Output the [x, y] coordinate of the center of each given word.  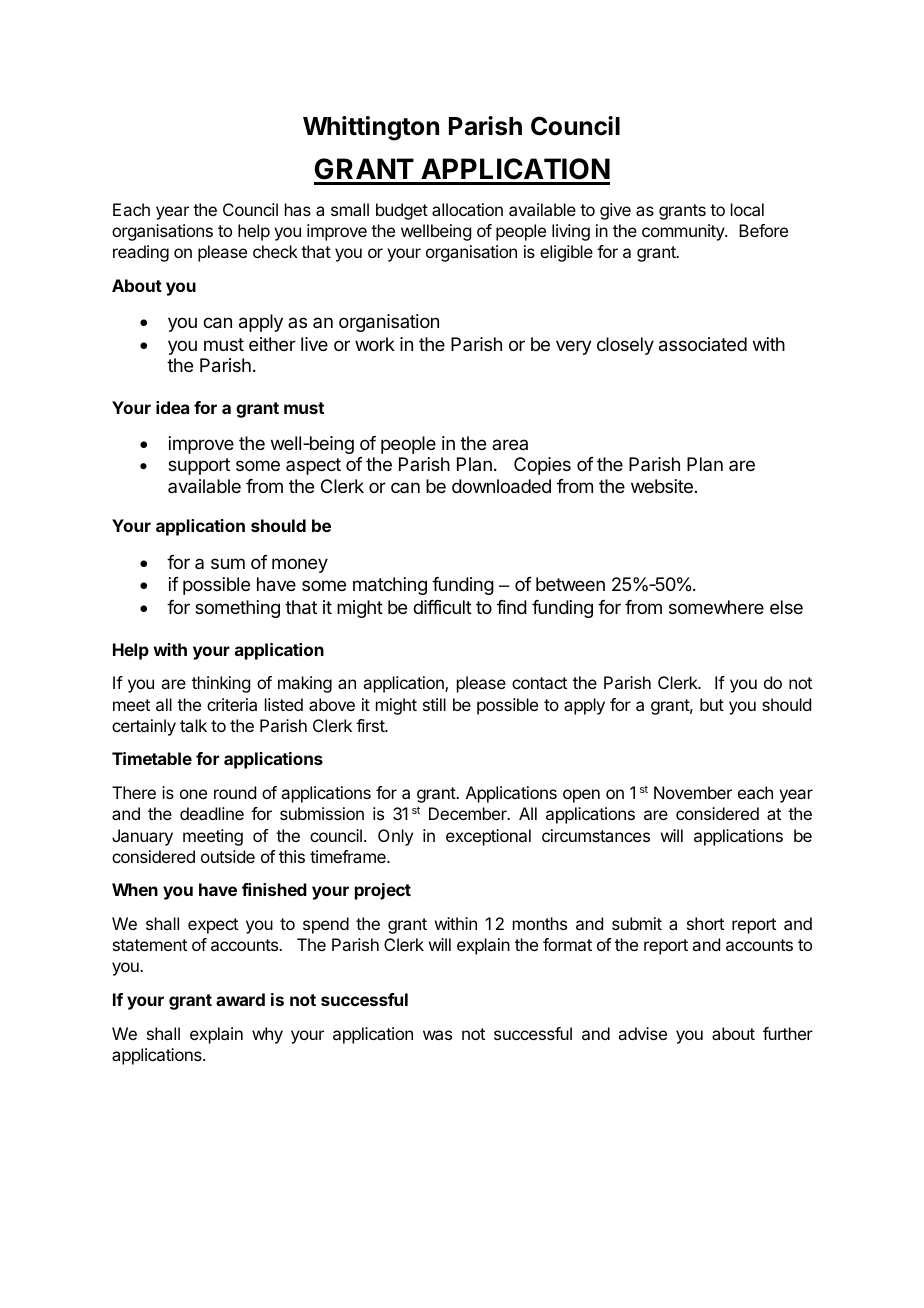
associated [703, 344]
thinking [221, 684]
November [693, 792]
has [298, 209]
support [199, 466]
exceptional [488, 837]
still [434, 704]
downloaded [501, 486]
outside [228, 856]
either [272, 344]
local [747, 209]
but [712, 704]
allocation [467, 209]
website [662, 486]
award [240, 999]
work [375, 344]
